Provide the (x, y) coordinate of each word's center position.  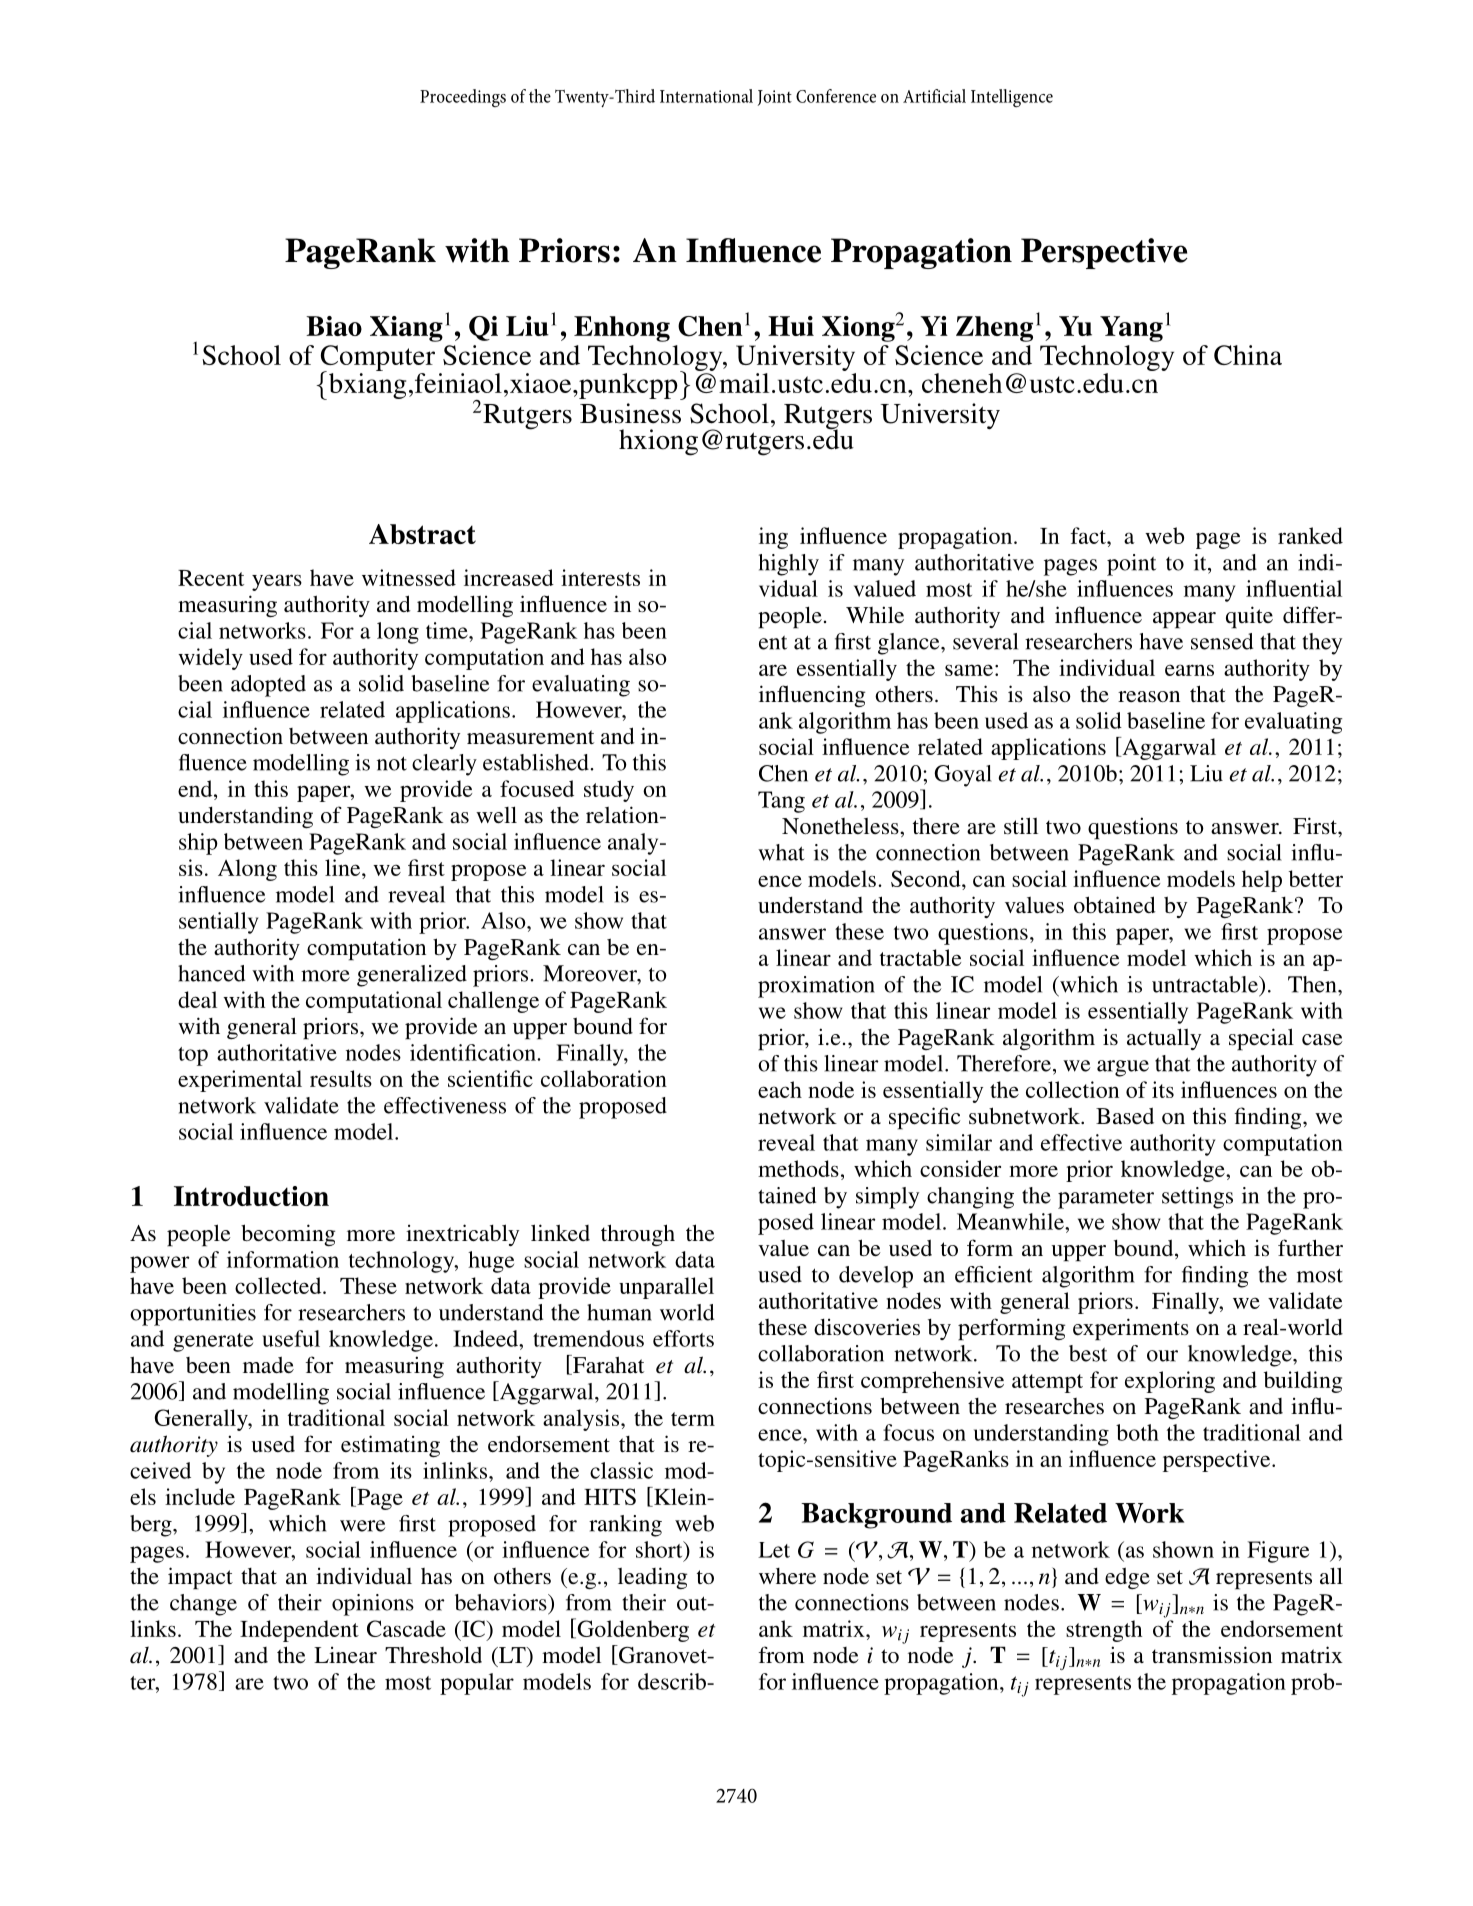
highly (789, 565)
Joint (775, 98)
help (1262, 881)
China (1248, 355)
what (781, 852)
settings (1197, 1198)
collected (279, 1285)
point (1131, 565)
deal (197, 999)
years (277, 582)
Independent (299, 1631)
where (787, 1576)
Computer (378, 359)
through (638, 1235)
